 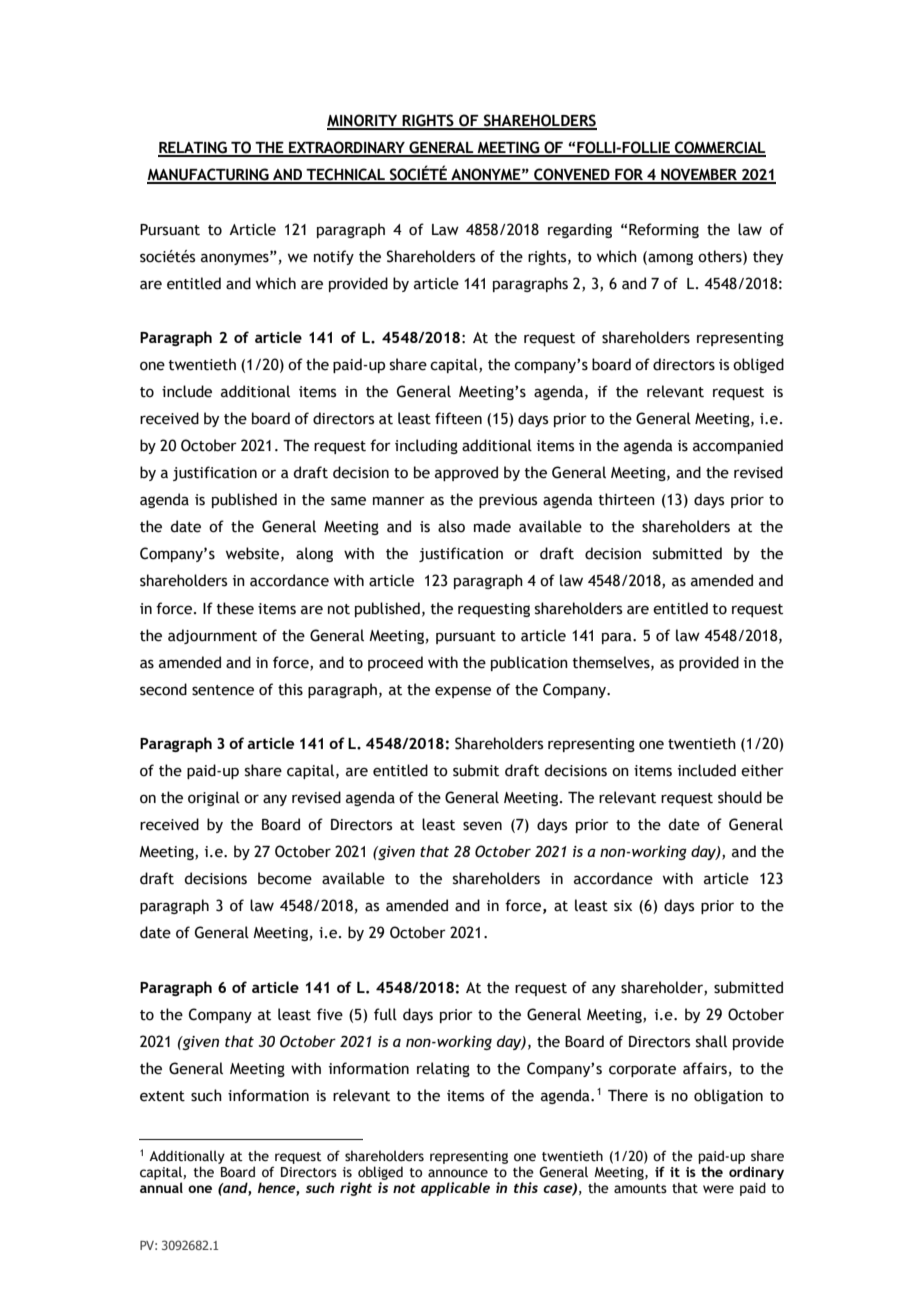 What do you see at coordinates (209, 175) in the screenshot?
I see `MANUFACTURING` at bounding box center [209, 175].
